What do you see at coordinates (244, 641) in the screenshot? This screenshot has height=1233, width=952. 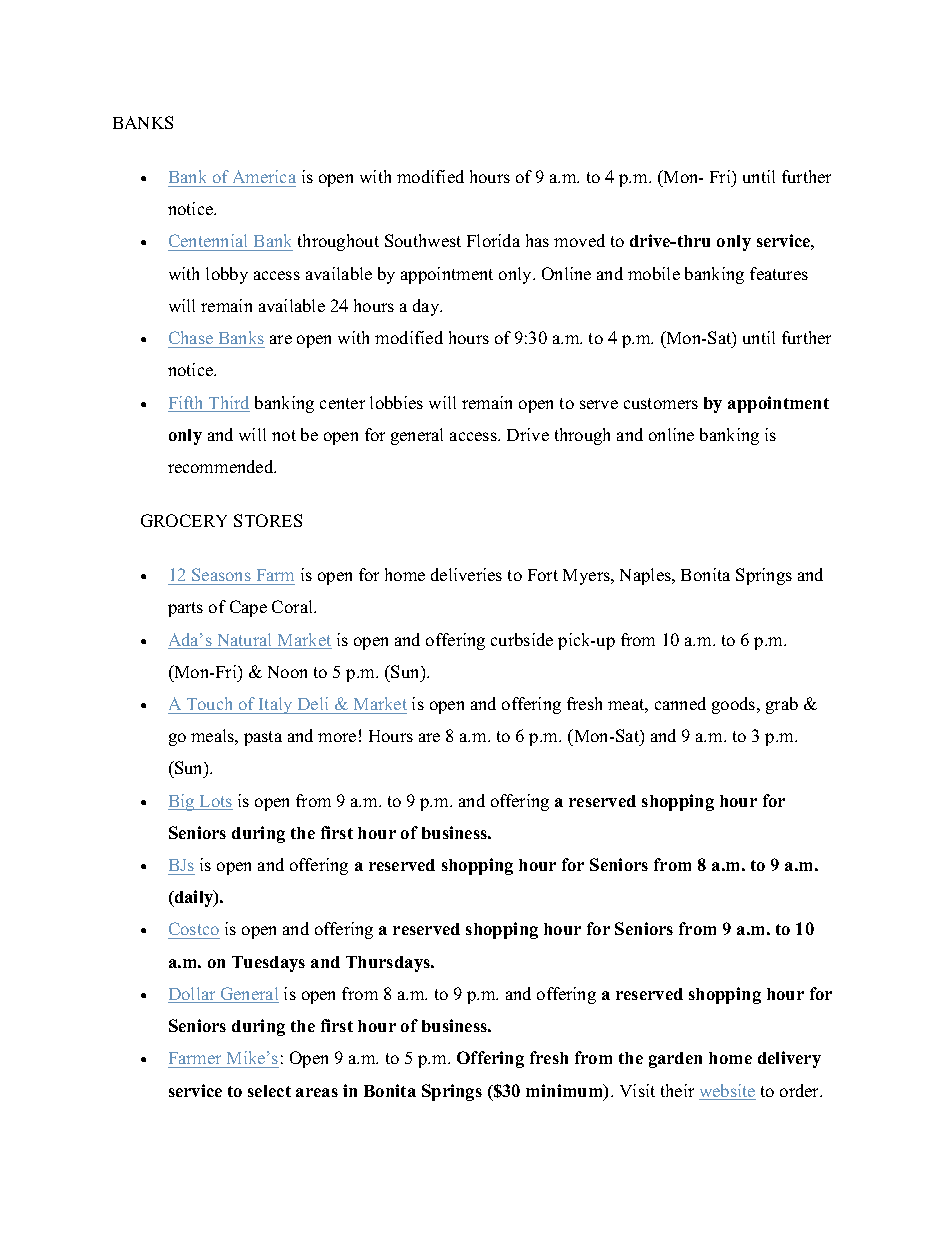 I see `Natural` at bounding box center [244, 641].
